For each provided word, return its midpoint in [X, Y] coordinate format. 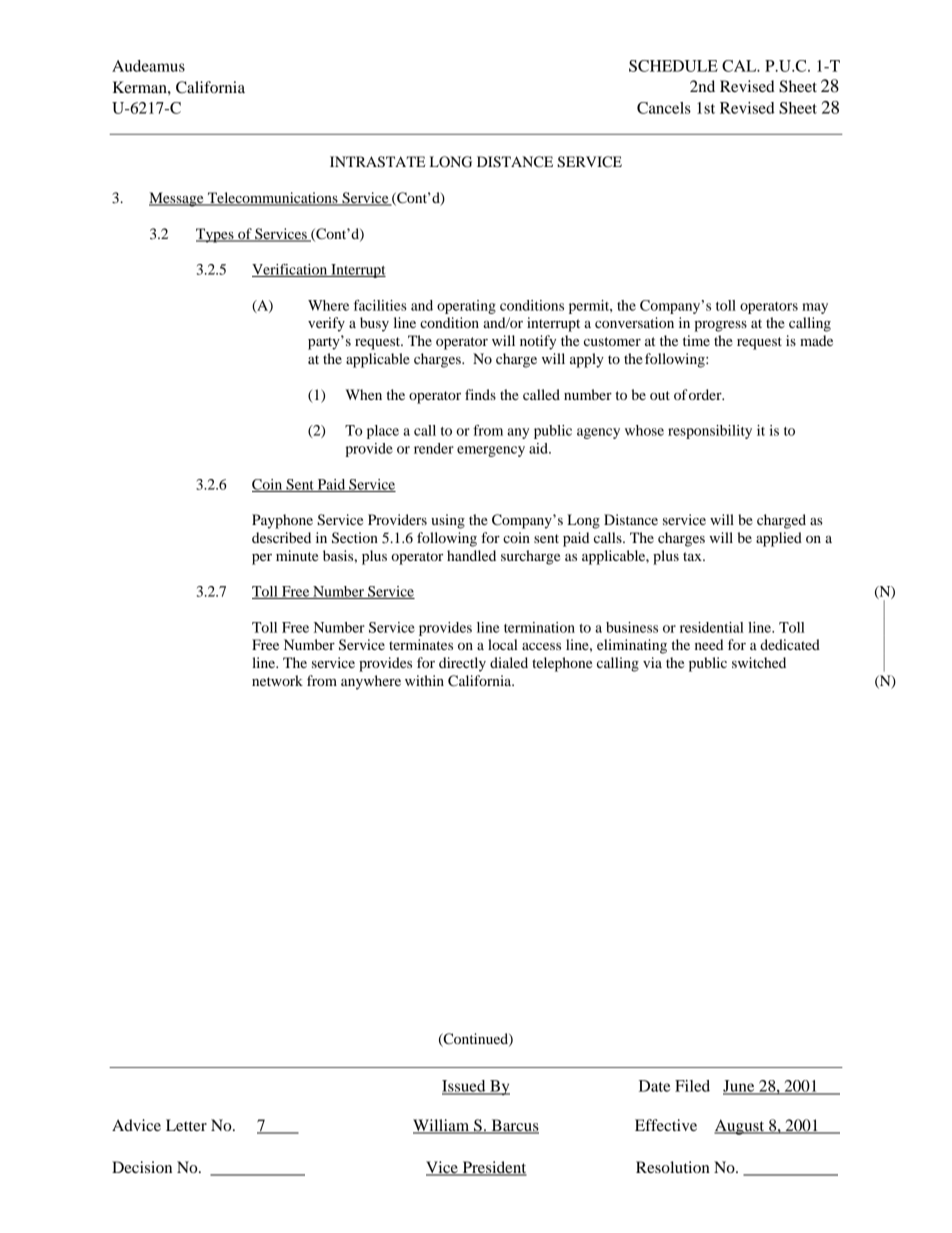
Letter [186, 1125]
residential [712, 627]
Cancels [664, 108]
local [503, 644]
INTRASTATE [377, 162]
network [277, 680]
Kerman [141, 87]
